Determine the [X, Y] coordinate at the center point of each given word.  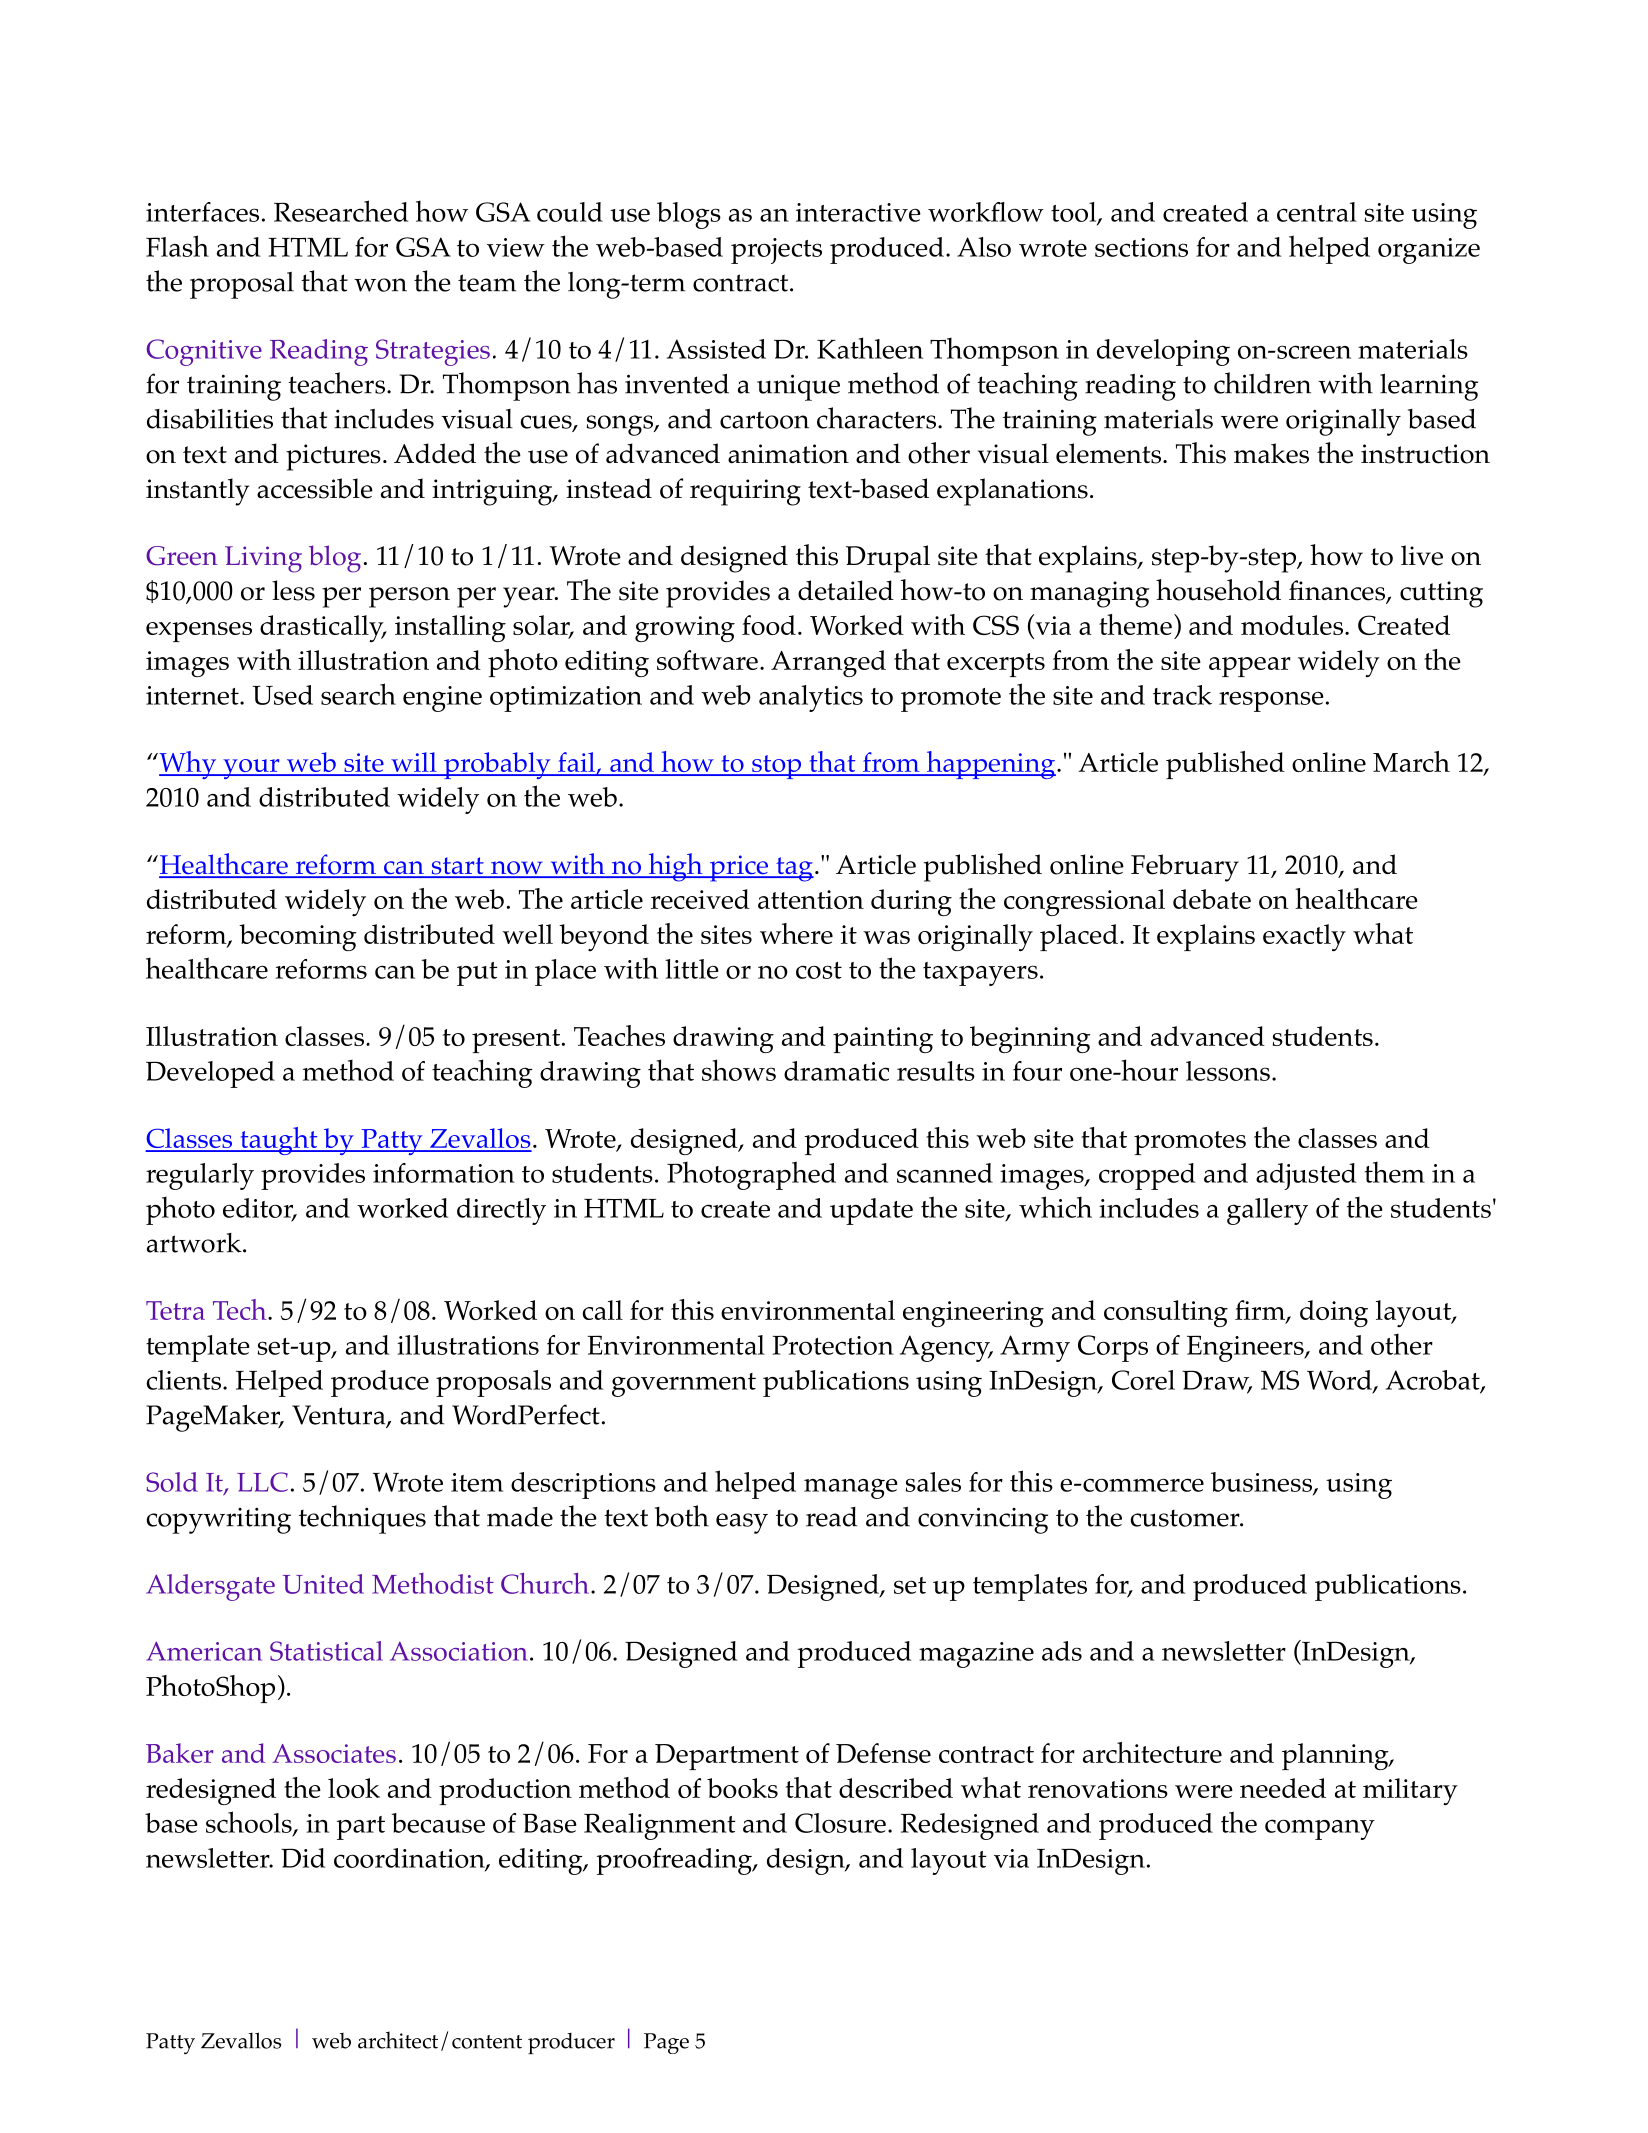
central [1317, 212]
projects [776, 251]
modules [1293, 625]
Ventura [340, 1416]
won [380, 285]
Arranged [828, 663]
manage [851, 1488]
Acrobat [1434, 1381]
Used [282, 695]
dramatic [836, 1071]
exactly [1304, 937]
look [354, 1788]
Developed [210, 1074]
